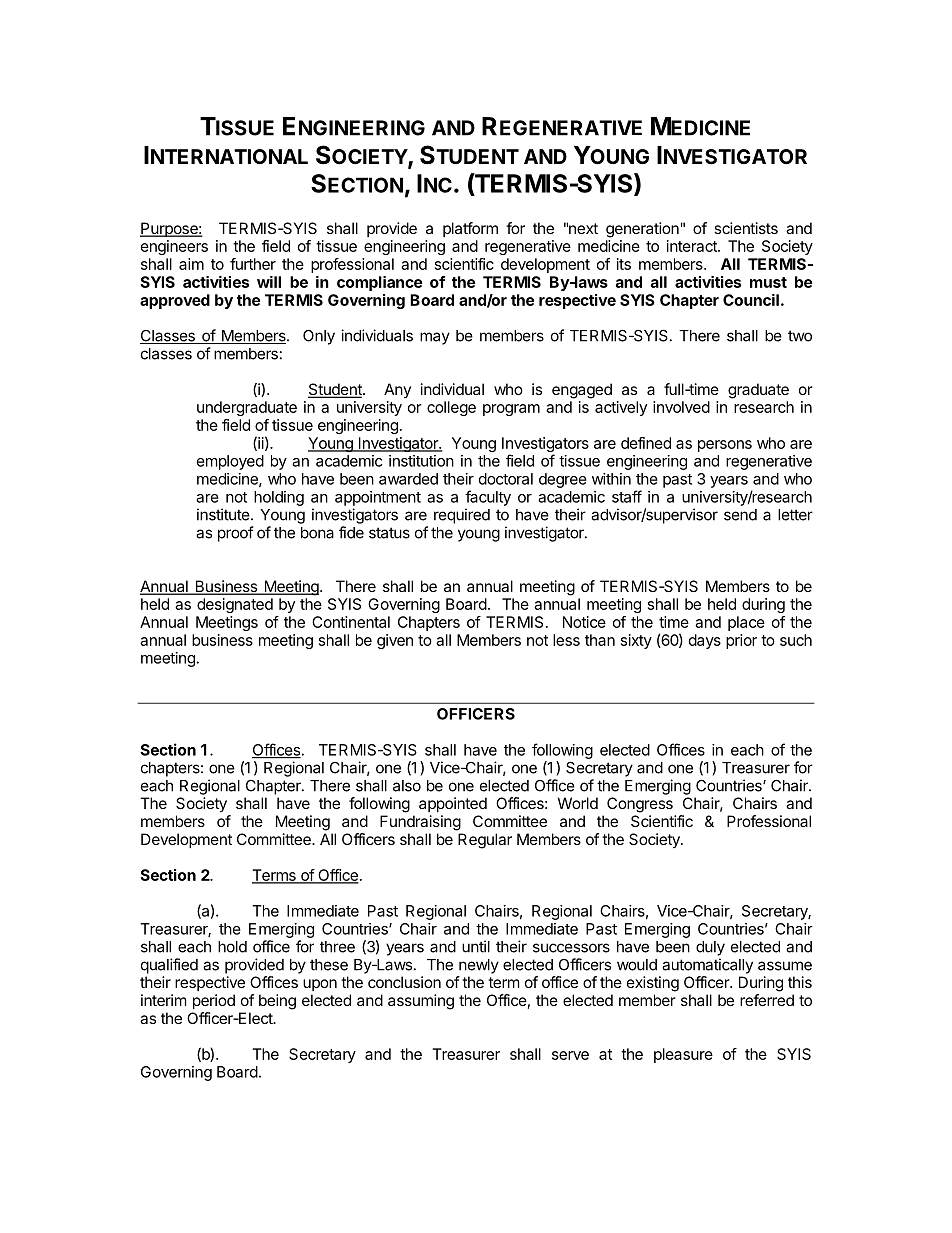 The image size is (952, 1233). Describe the element at coordinates (253, 264) in the image. I see `further` at that location.
